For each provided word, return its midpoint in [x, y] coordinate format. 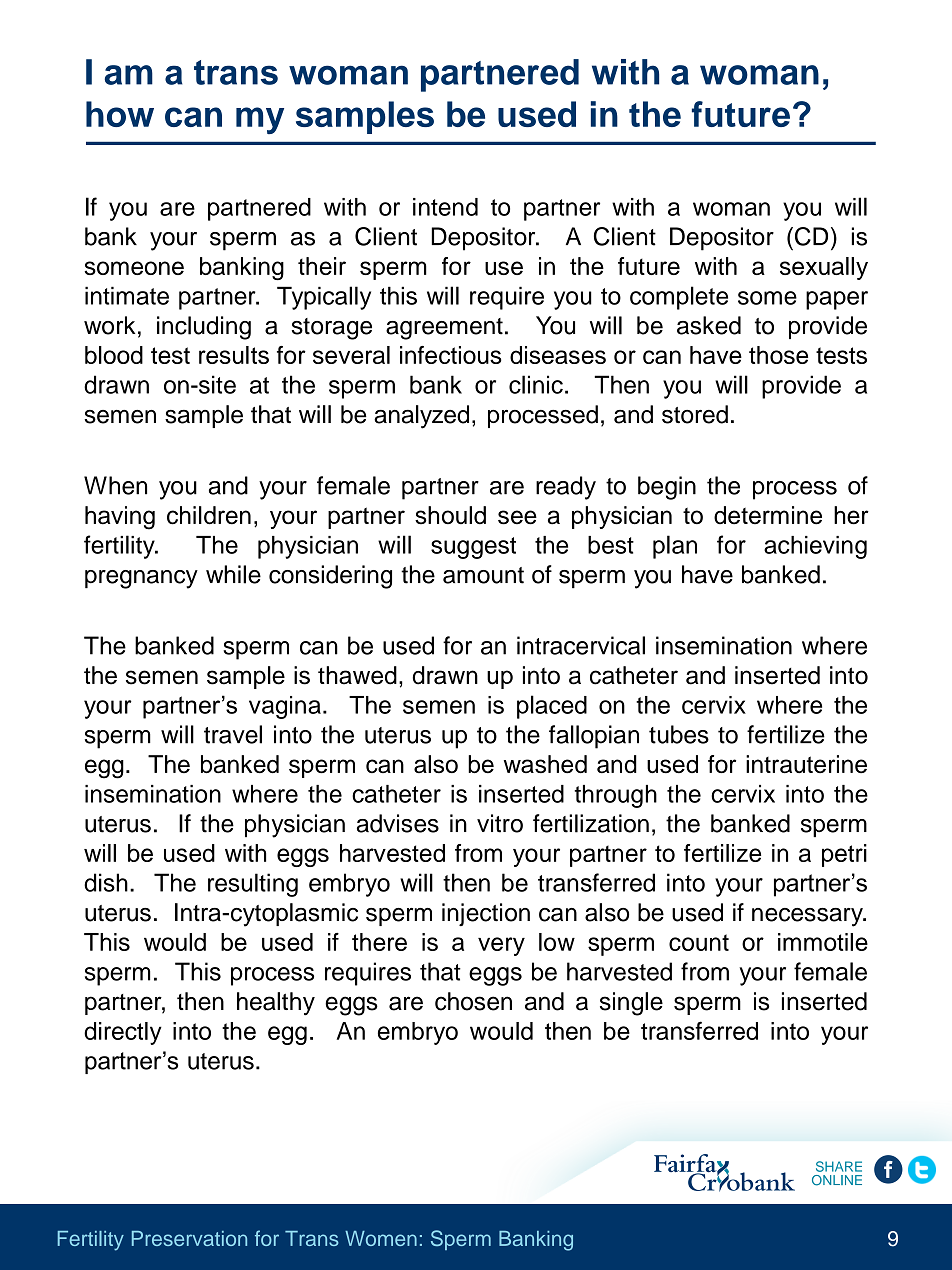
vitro [500, 823]
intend [445, 207]
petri [844, 855]
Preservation [189, 1238]
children [209, 515]
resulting [253, 885]
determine [768, 515]
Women [381, 1238]
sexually [824, 268]
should [450, 515]
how [120, 114]
